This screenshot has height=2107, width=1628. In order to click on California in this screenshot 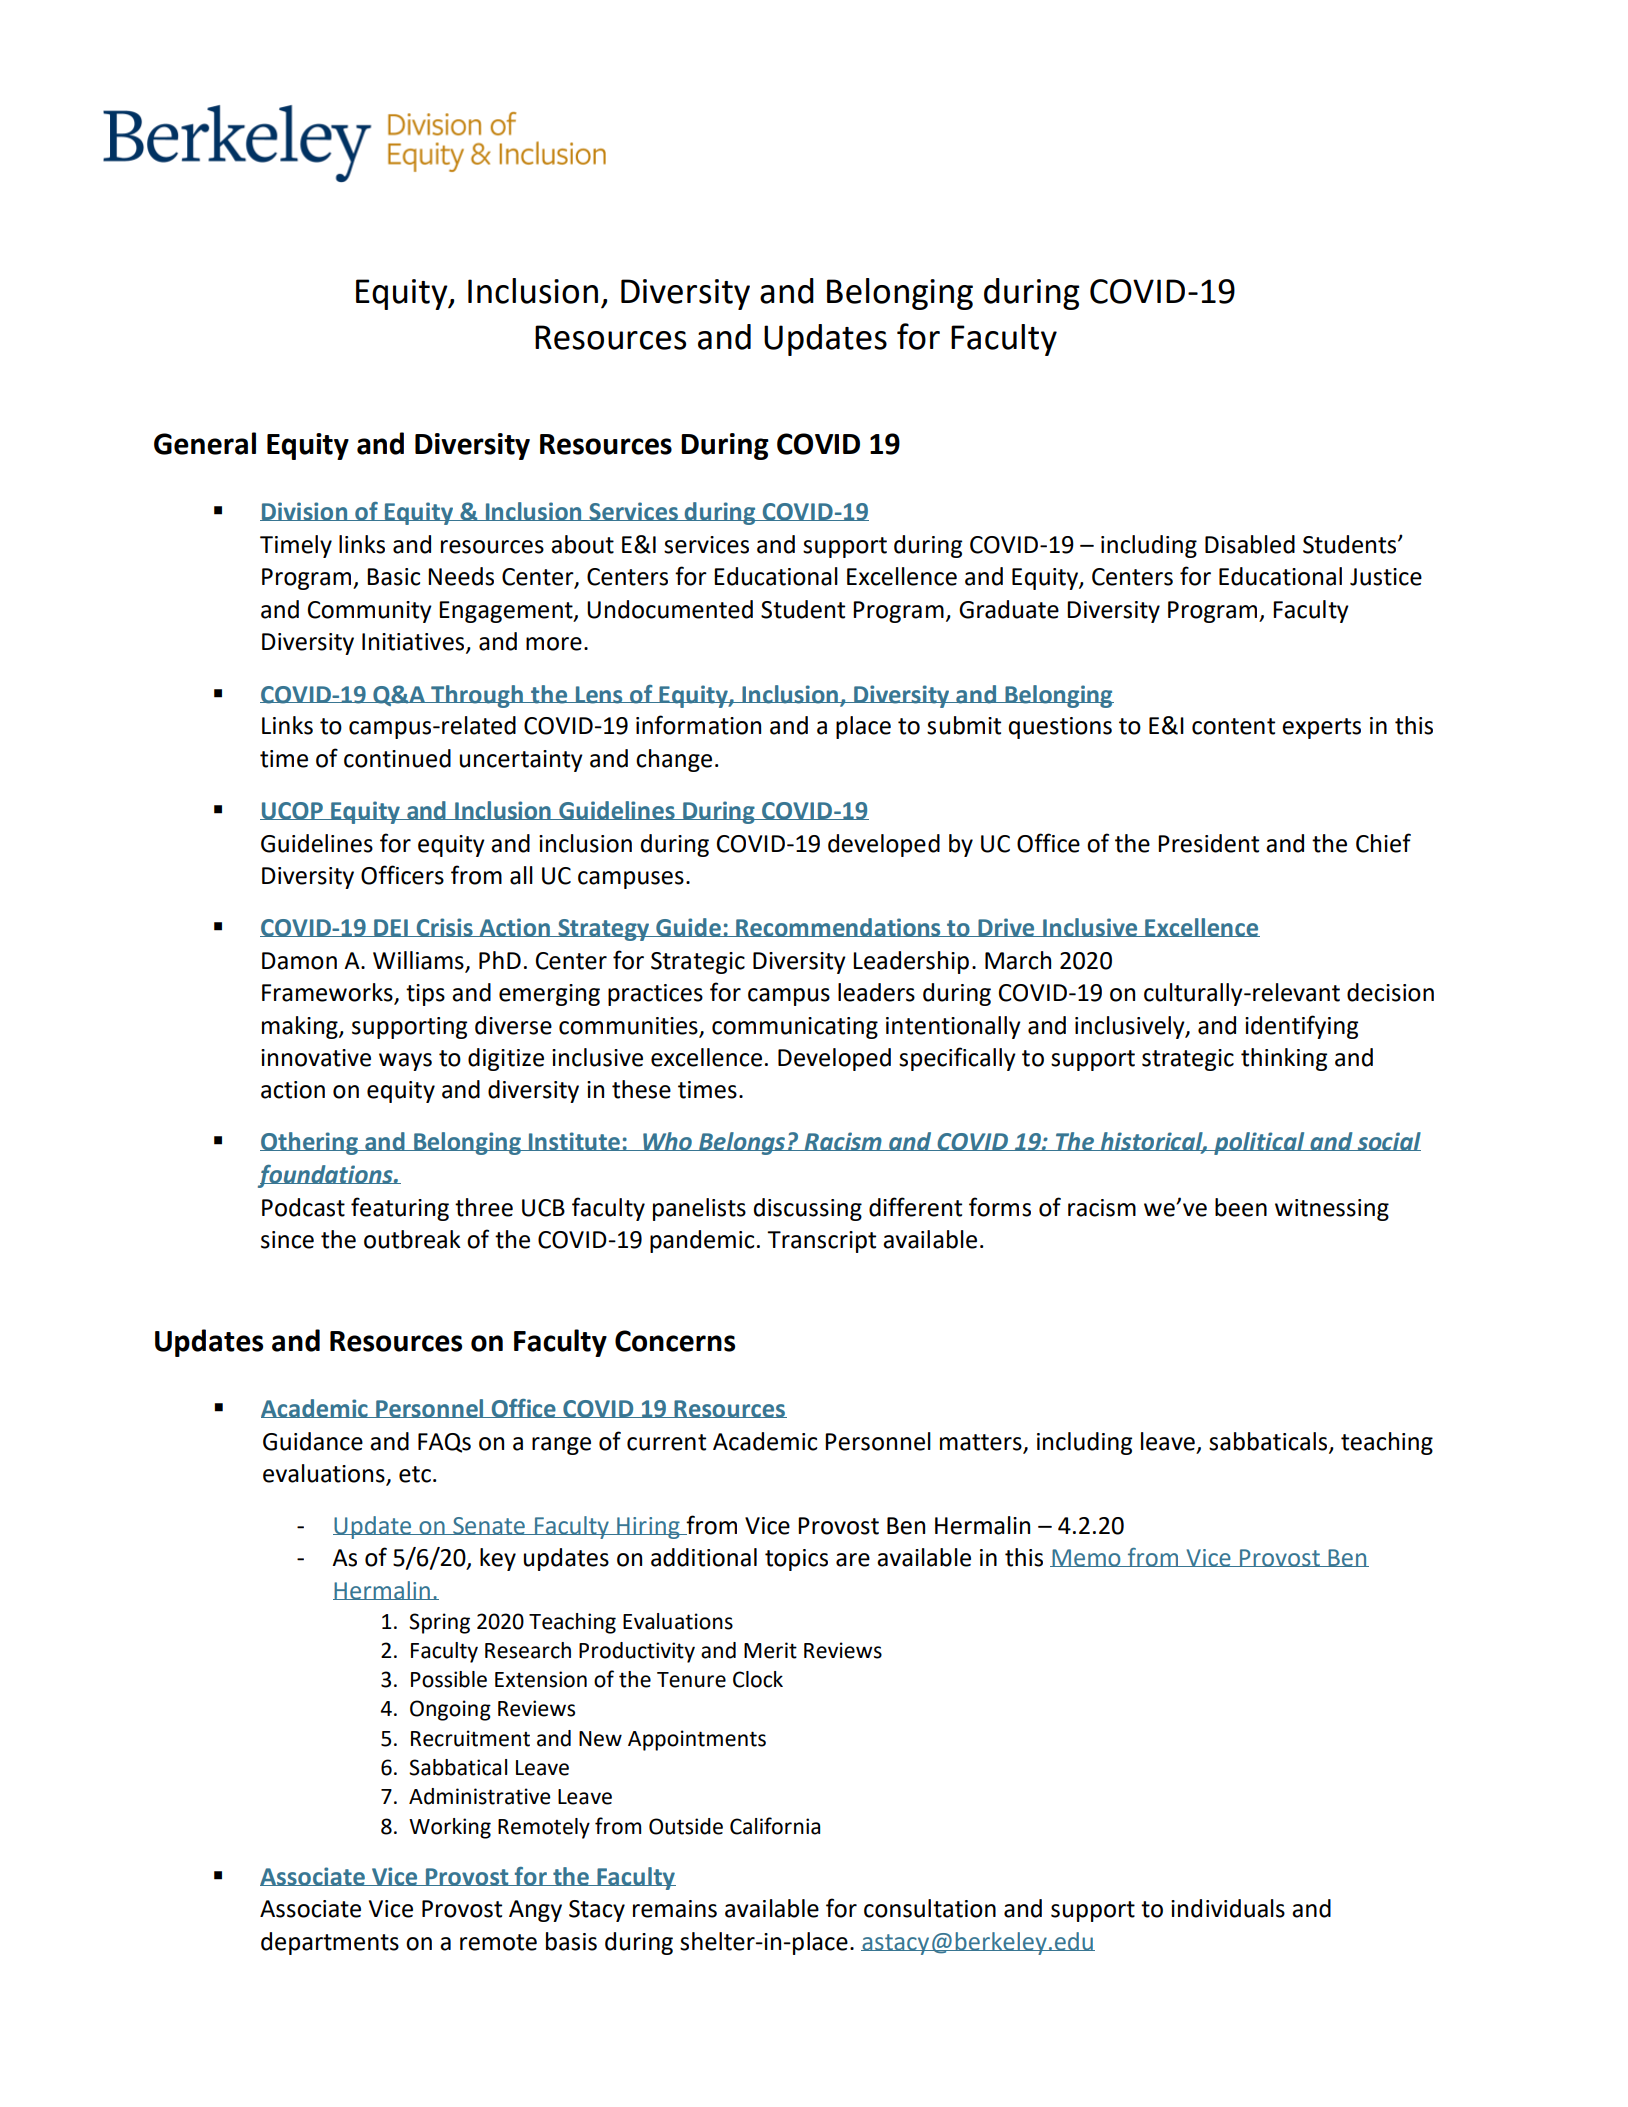, I will do `click(775, 1826)`.
